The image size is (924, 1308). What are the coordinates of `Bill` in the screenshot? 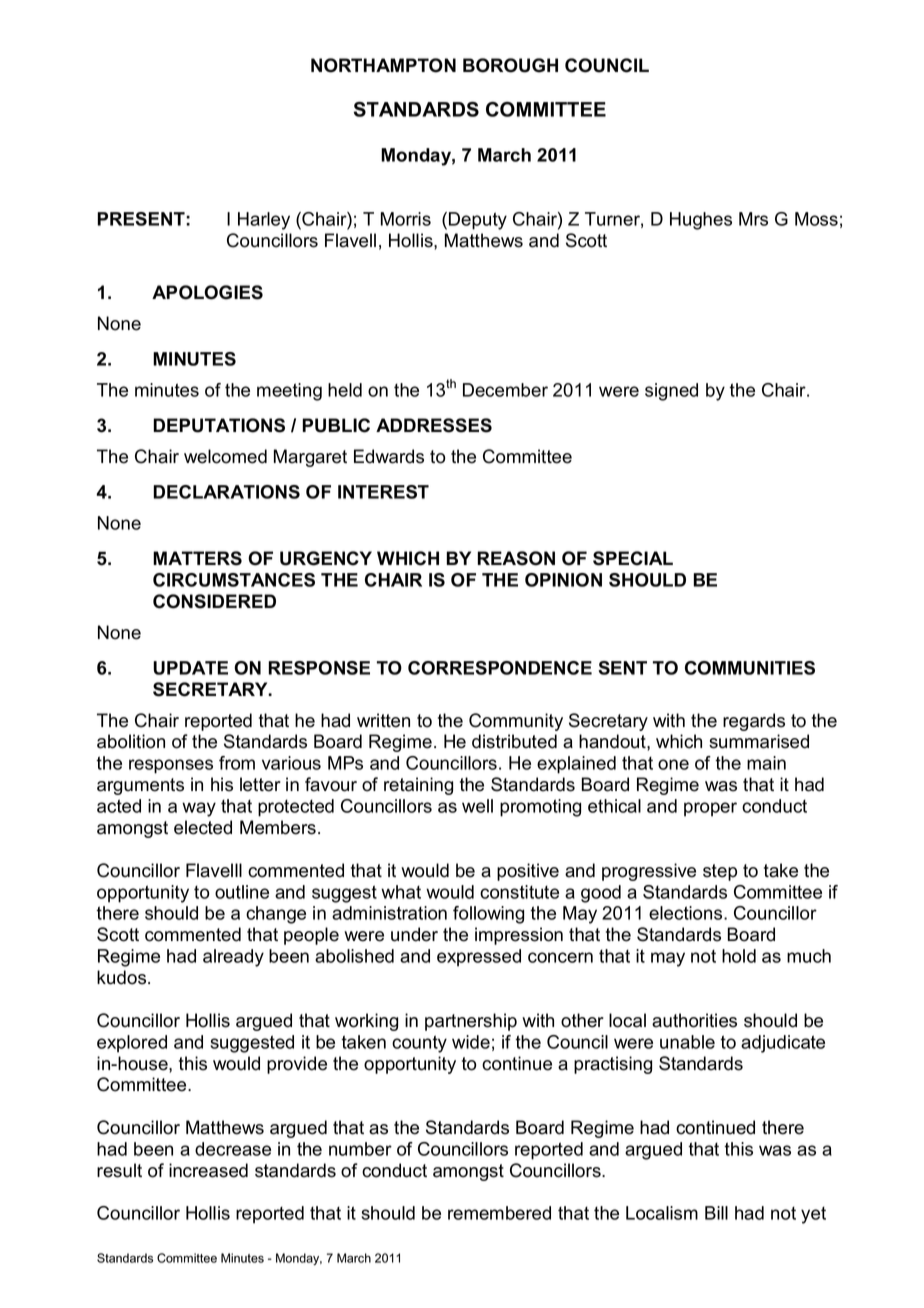 It's located at (716, 1213).
